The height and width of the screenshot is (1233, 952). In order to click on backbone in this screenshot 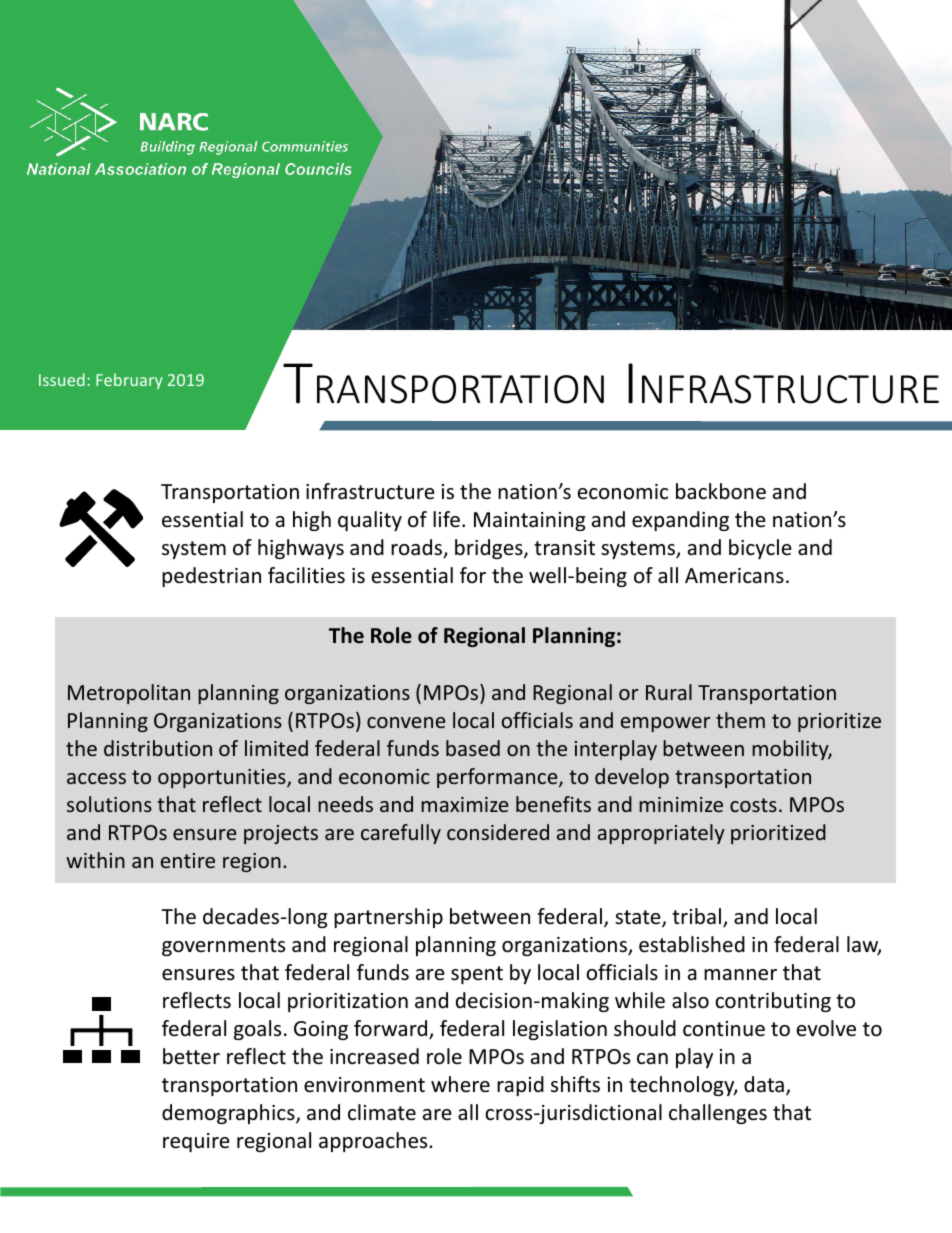, I will do `click(721, 491)`.
